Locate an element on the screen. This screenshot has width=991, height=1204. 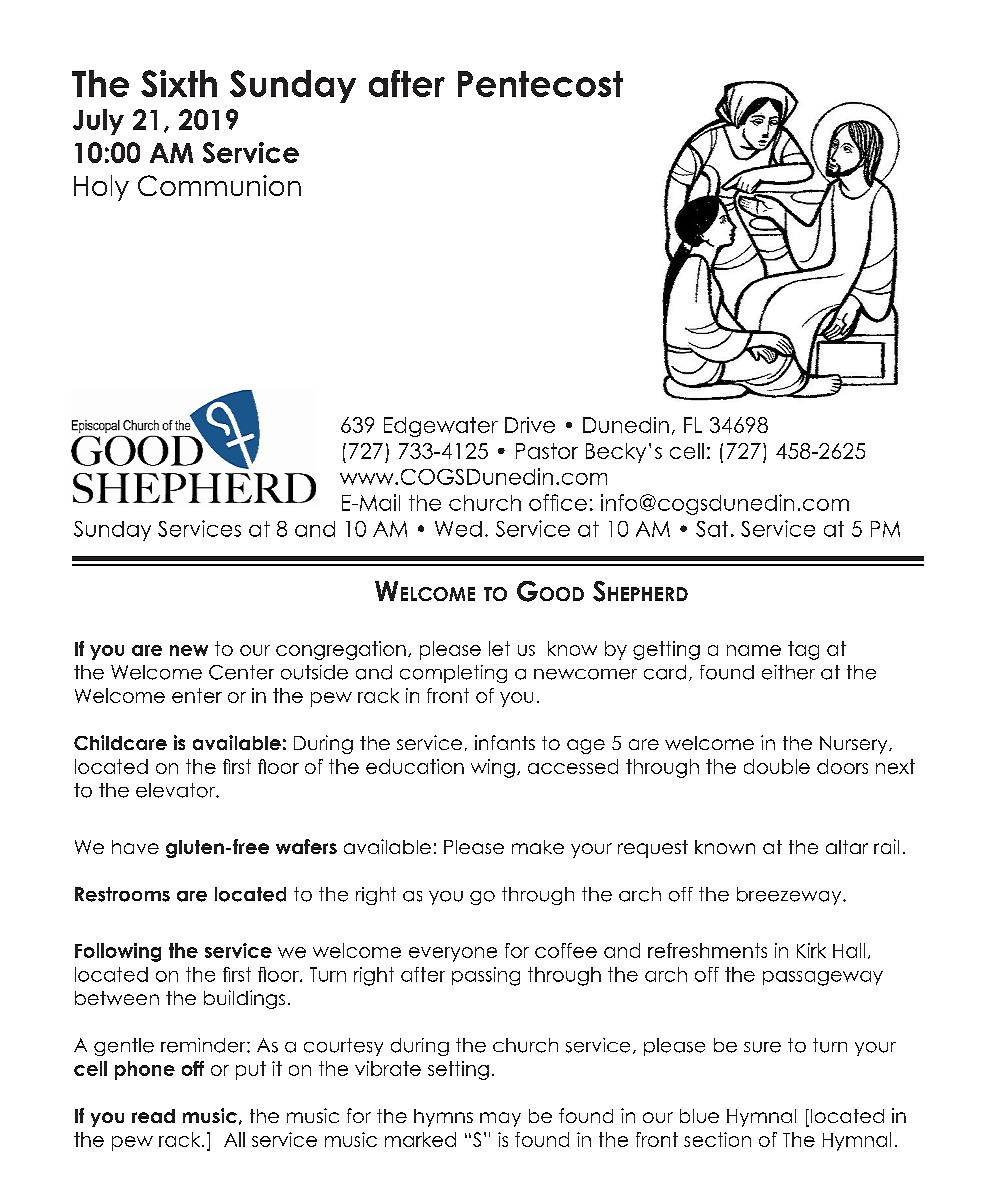
Sat is located at coordinates (712, 529).
